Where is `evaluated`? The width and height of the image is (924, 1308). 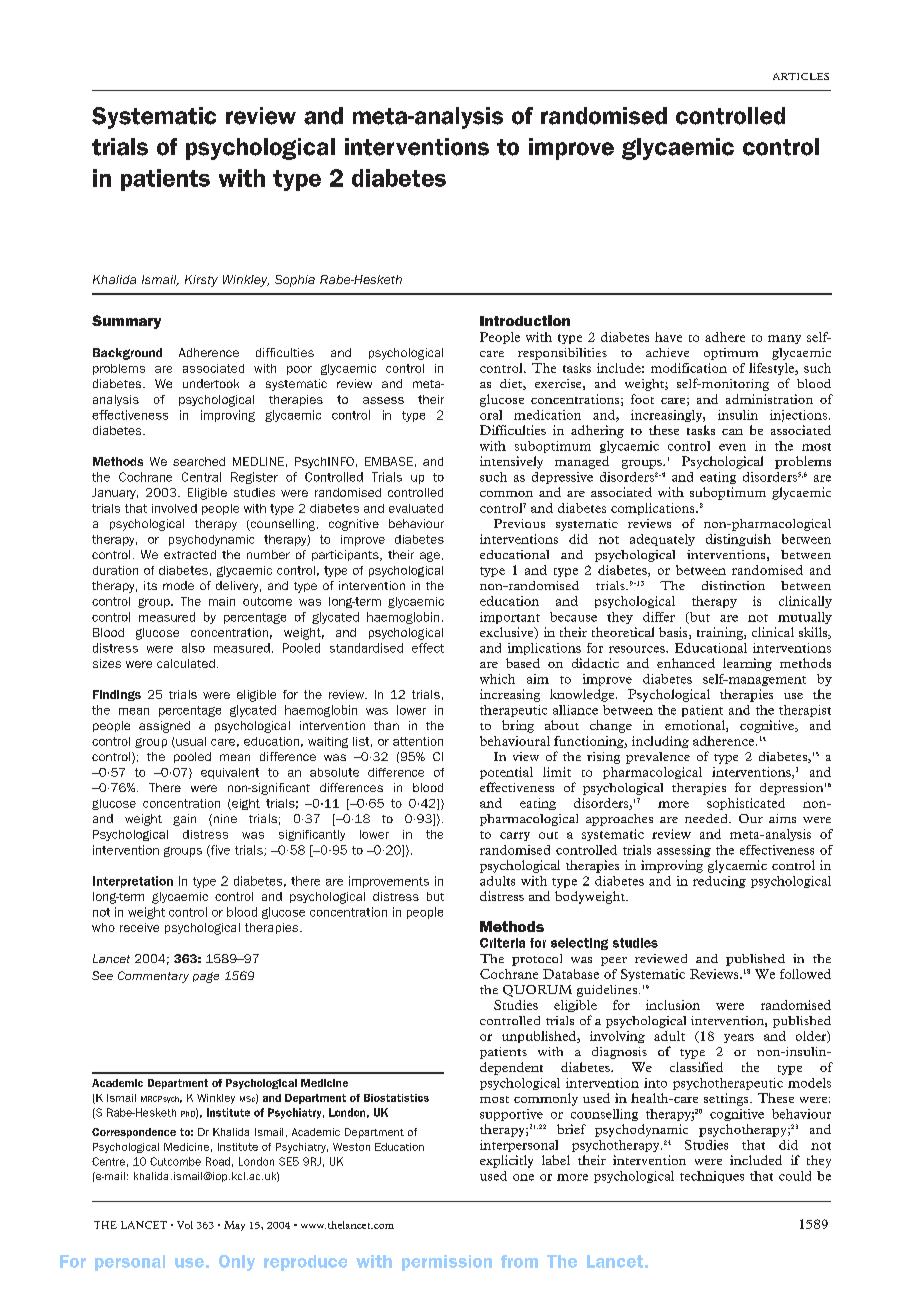
evaluated is located at coordinates (416, 508).
